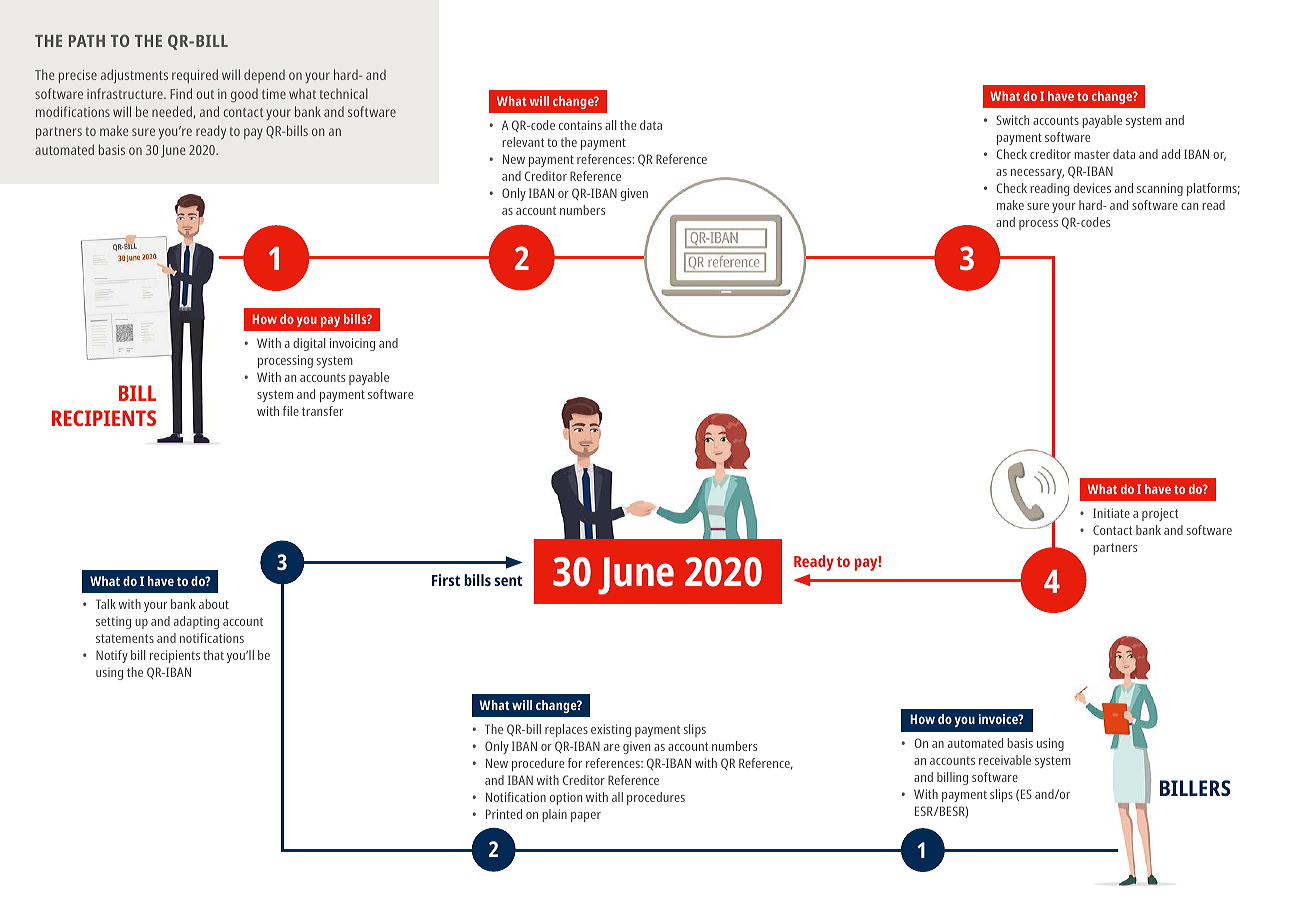  What do you see at coordinates (195, 76) in the screenshot?
I see `required` at bounding box center [195, 76].
